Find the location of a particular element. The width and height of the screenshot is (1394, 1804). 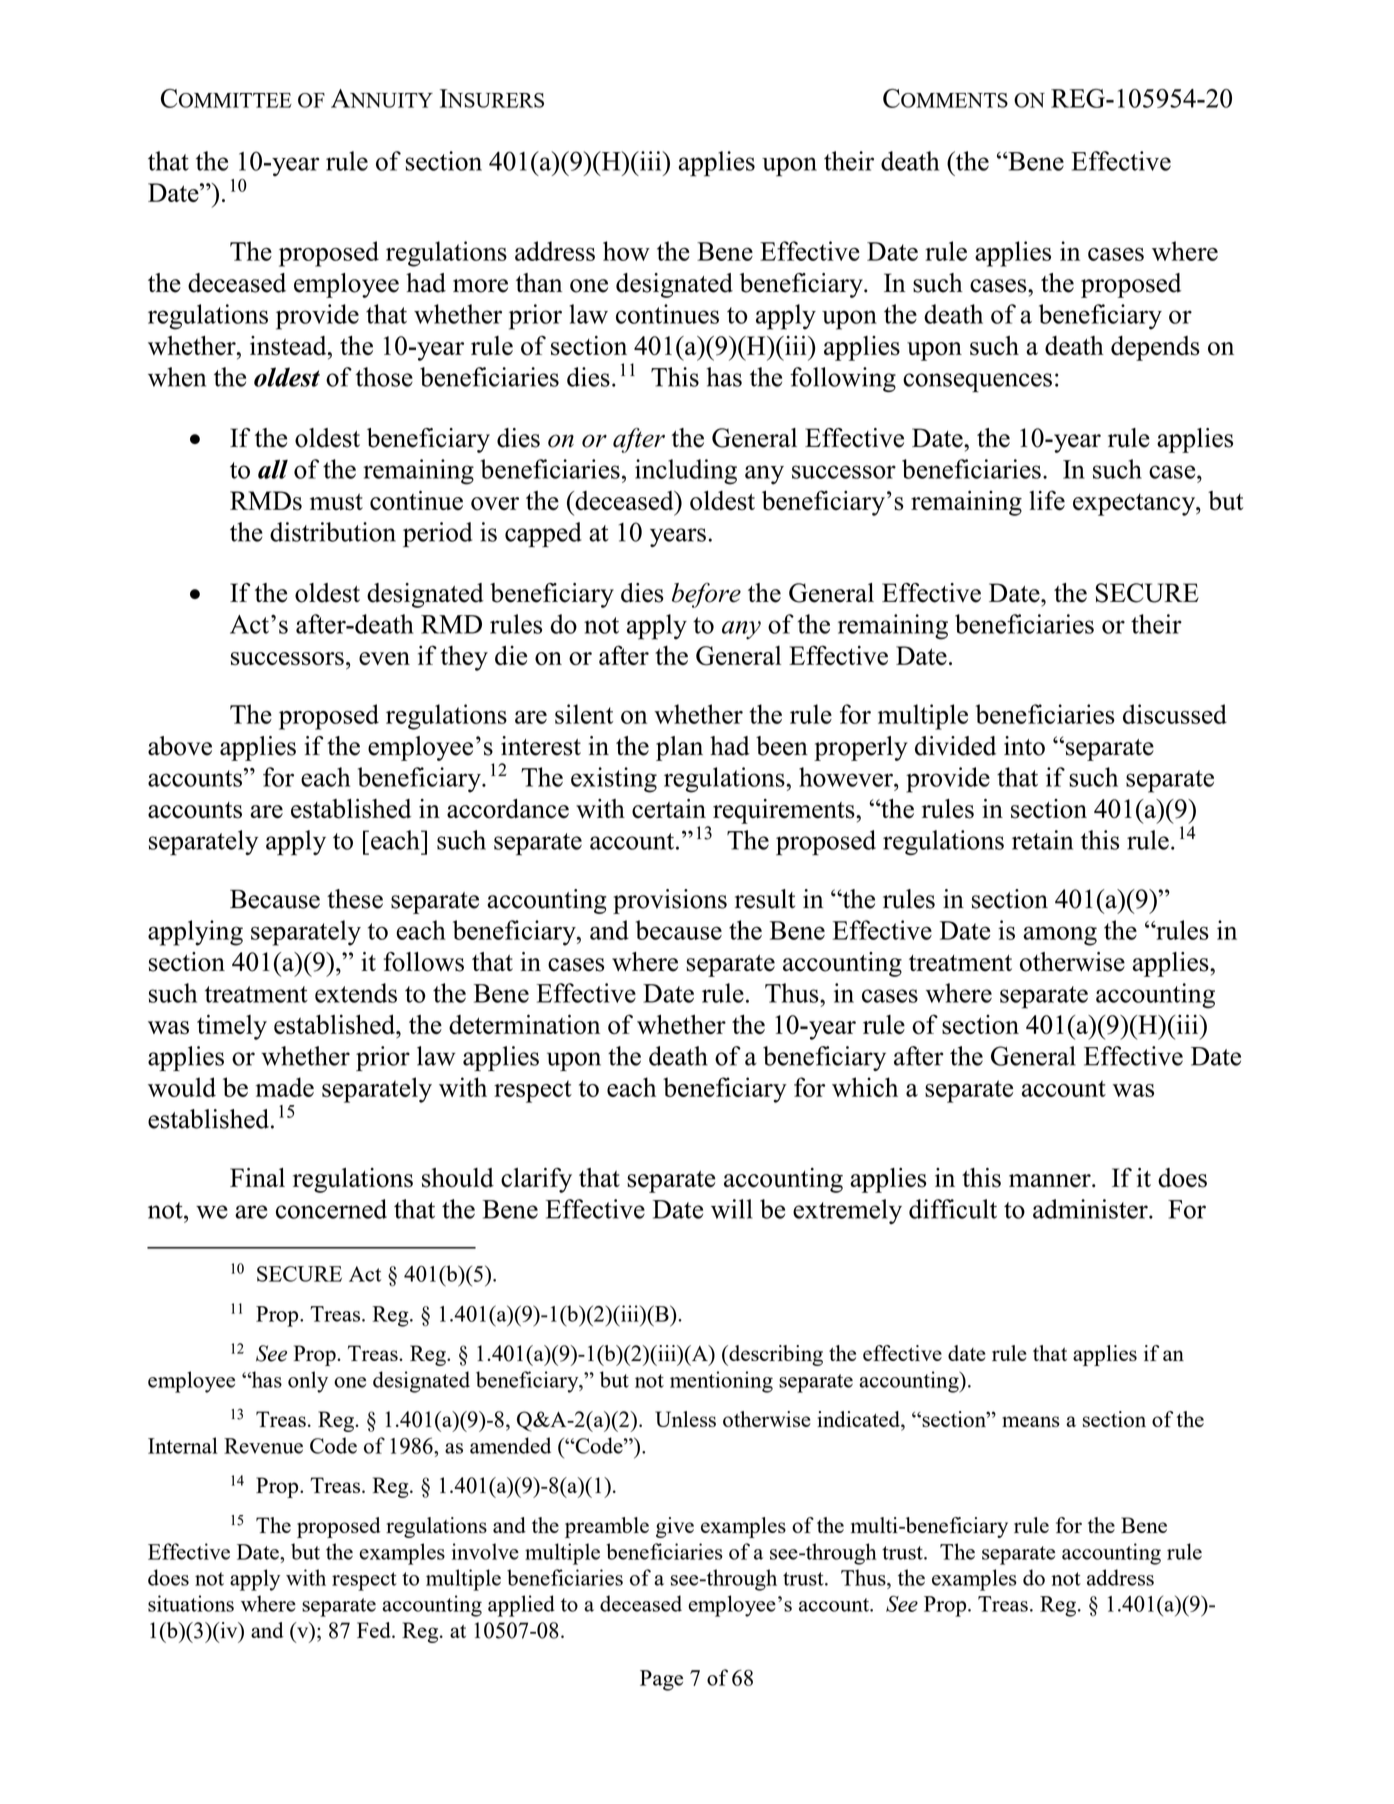

among is located at coordinates (1060, 936).
